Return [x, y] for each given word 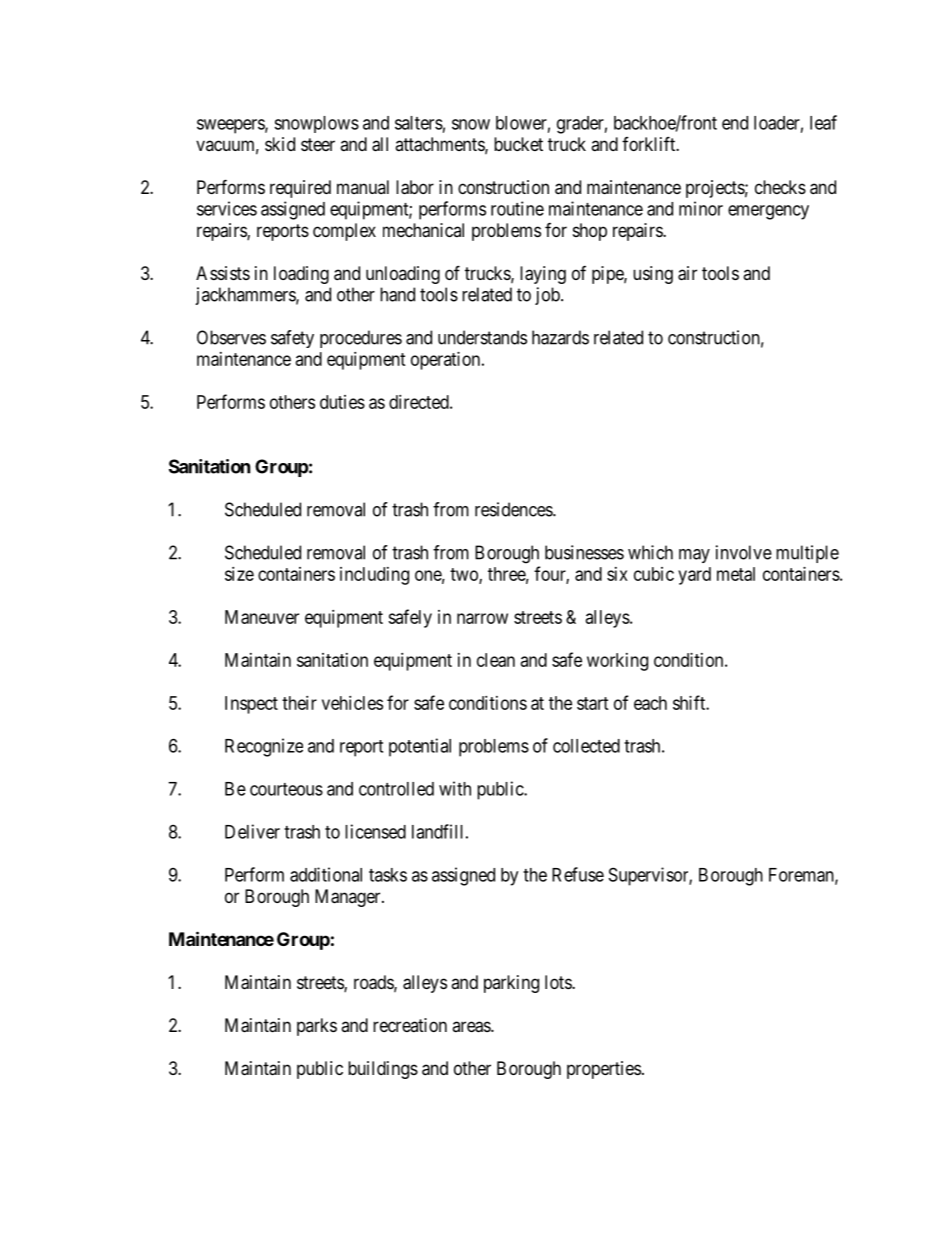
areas [472, 1027]
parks [317, 1027]
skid [280, 144]
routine [517, 208]
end [735, 123]
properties [604, 1070]
